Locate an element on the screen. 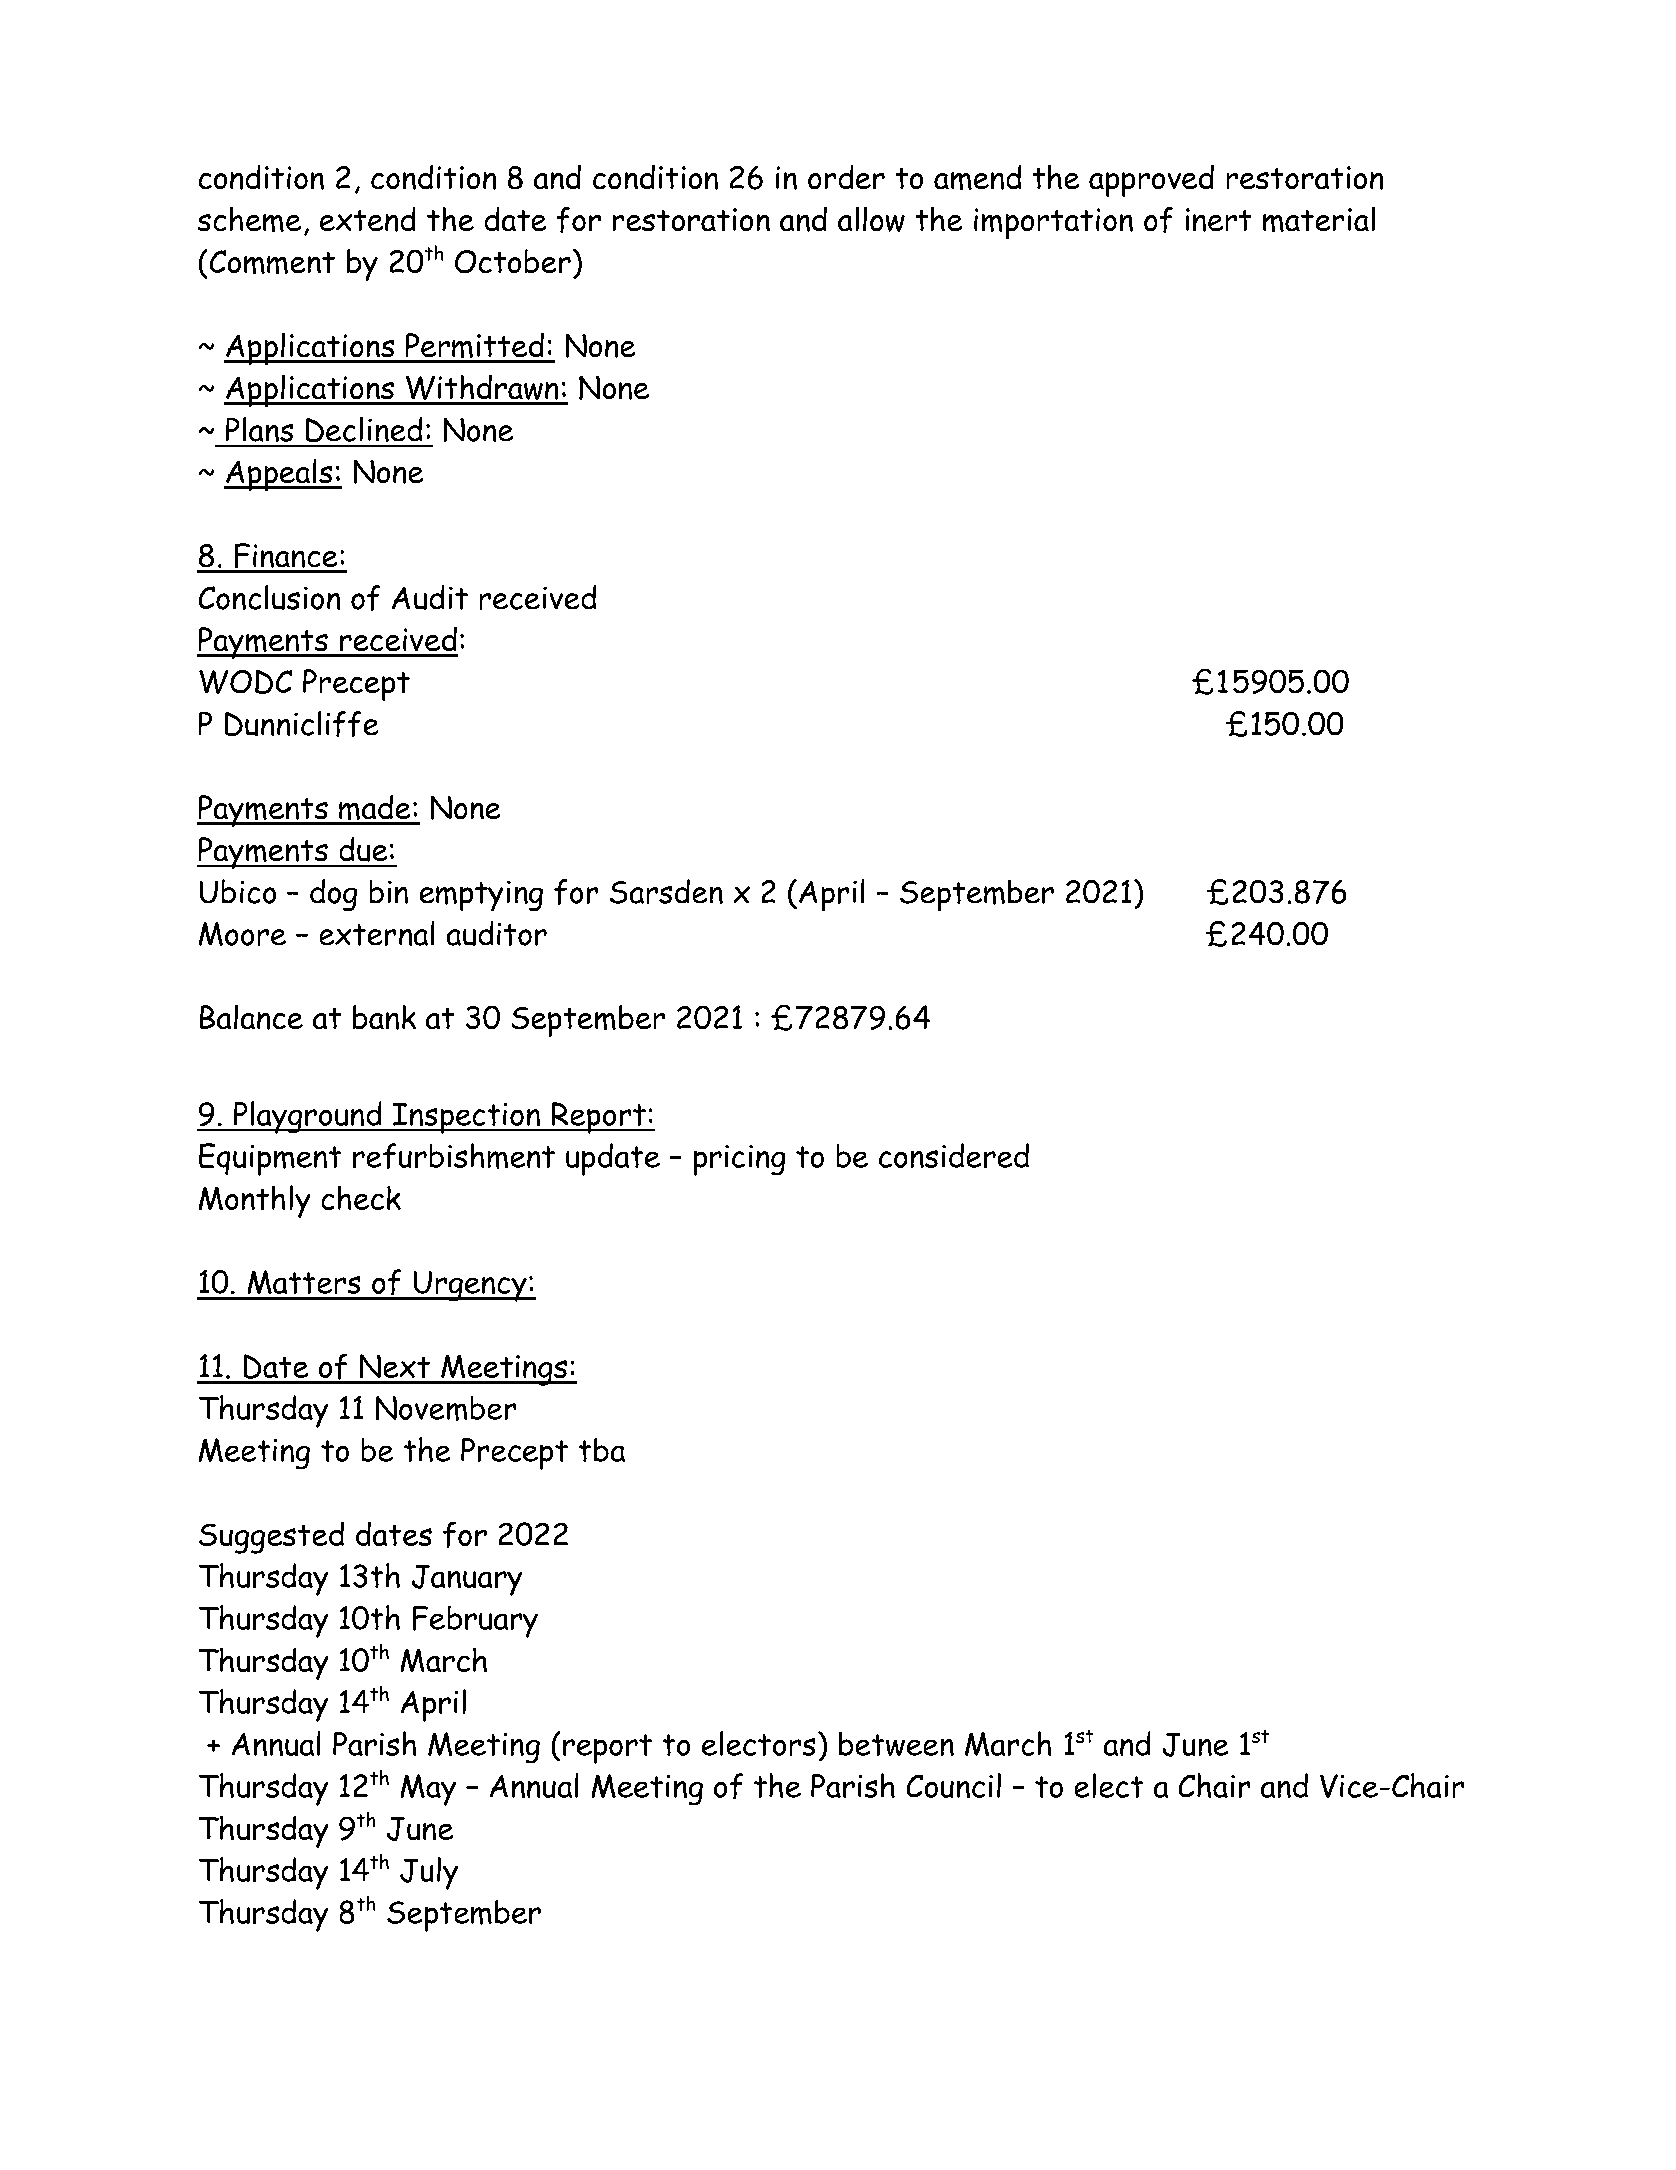 The height and width of the screenshot is (2170, 1676). Urgency is located at coordinates (470, 1286).
